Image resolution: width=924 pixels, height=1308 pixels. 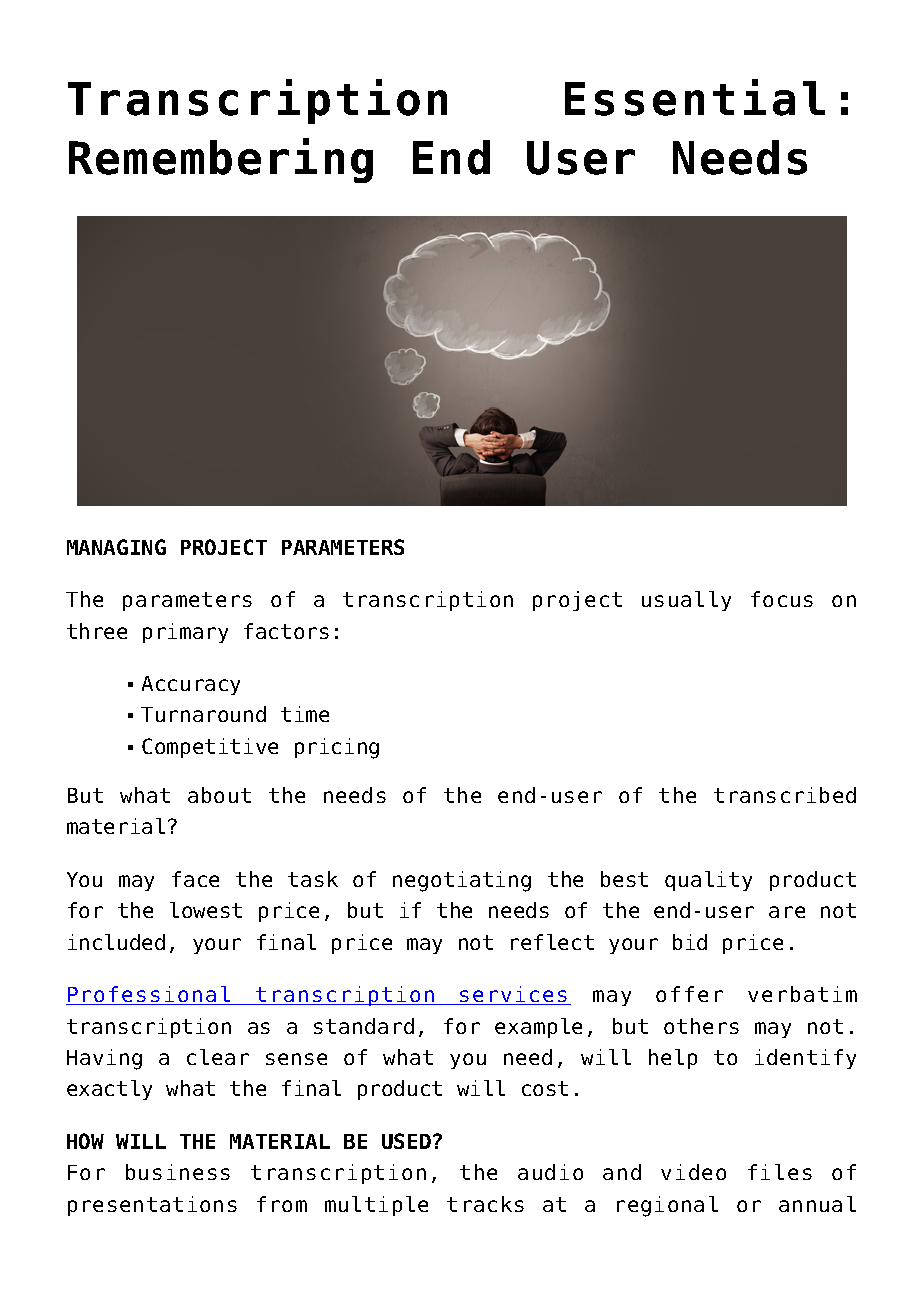 What do you see at coordinates (221, 160) in the page?
I see `Remembering` at bounding box center [221, 160].
